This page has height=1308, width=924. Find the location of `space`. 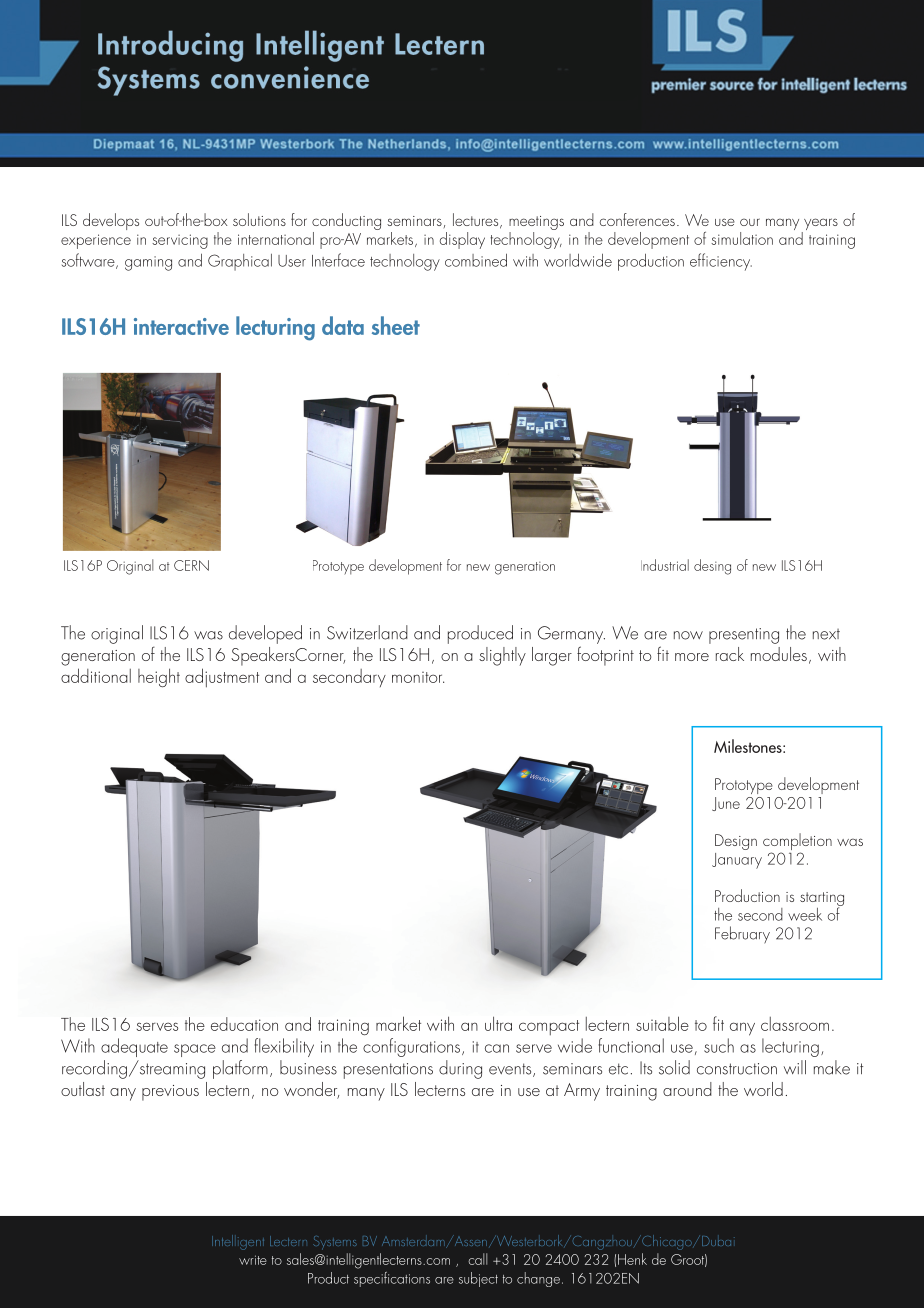

space is located at coordinates (195, 1050).
